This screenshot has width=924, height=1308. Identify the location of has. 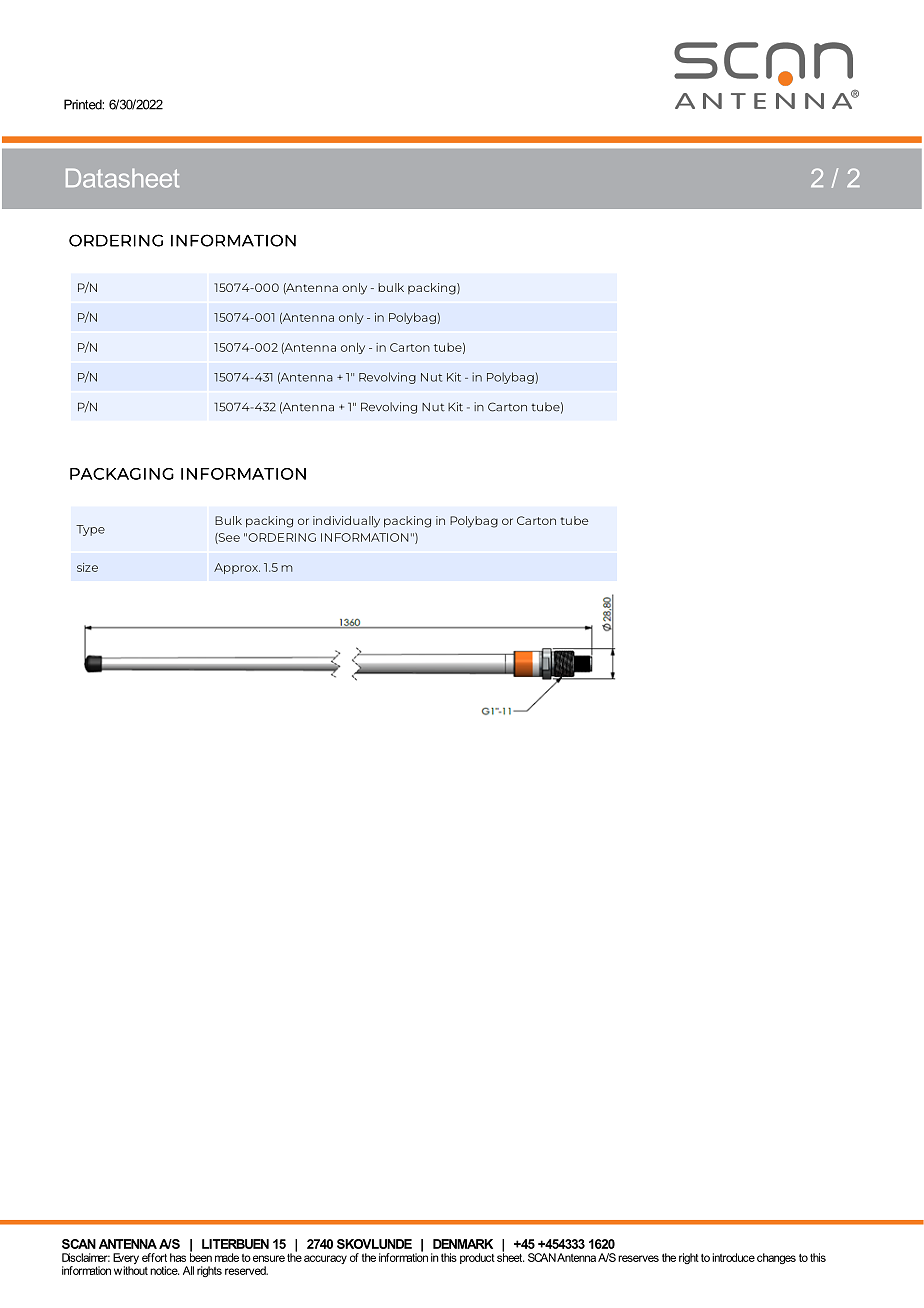
(178, 1257).
